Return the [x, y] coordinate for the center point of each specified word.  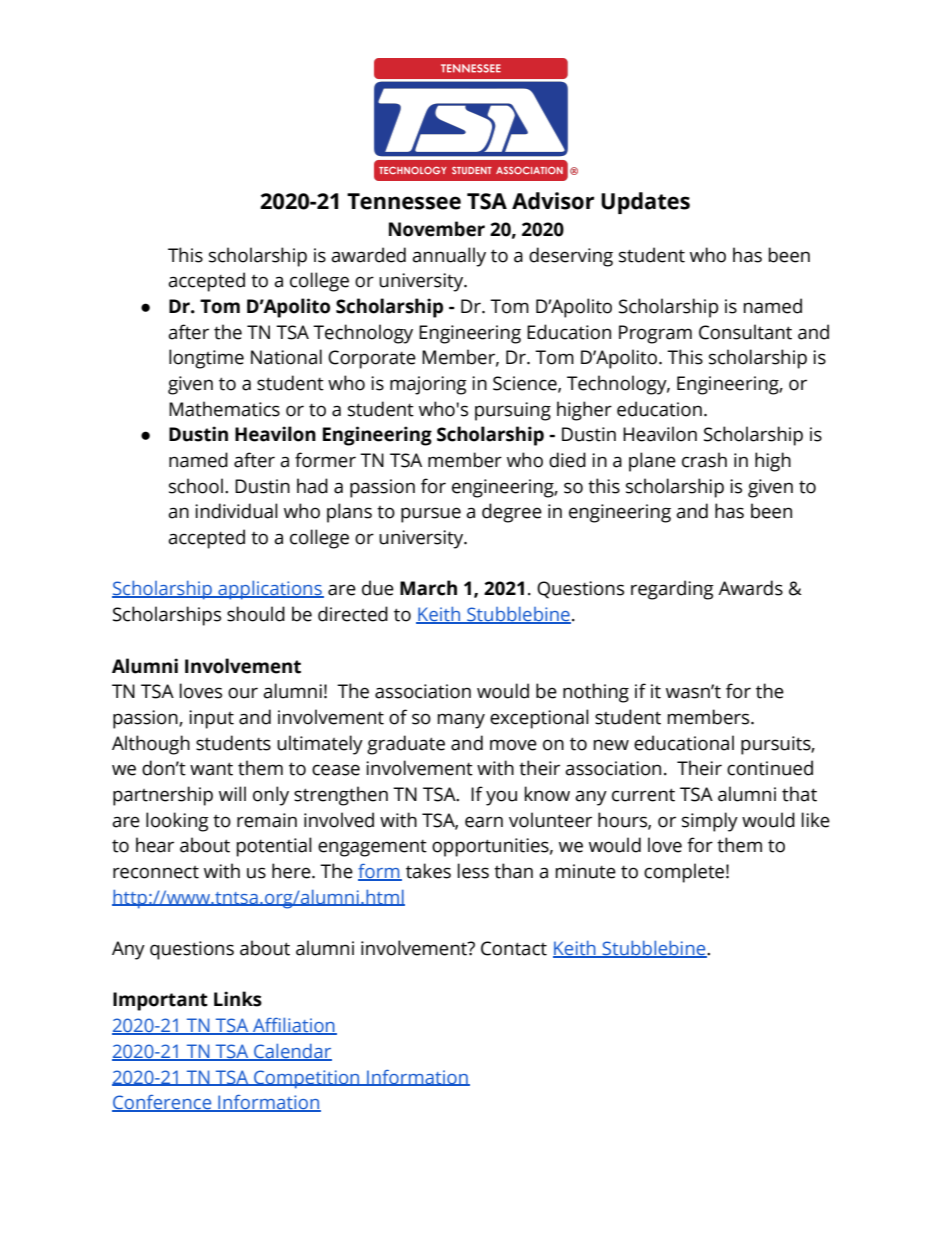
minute [586, 871]
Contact [514, 948]
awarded [368, 255]
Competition [307, 1079]
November [437, 229]
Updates [645, 203]
